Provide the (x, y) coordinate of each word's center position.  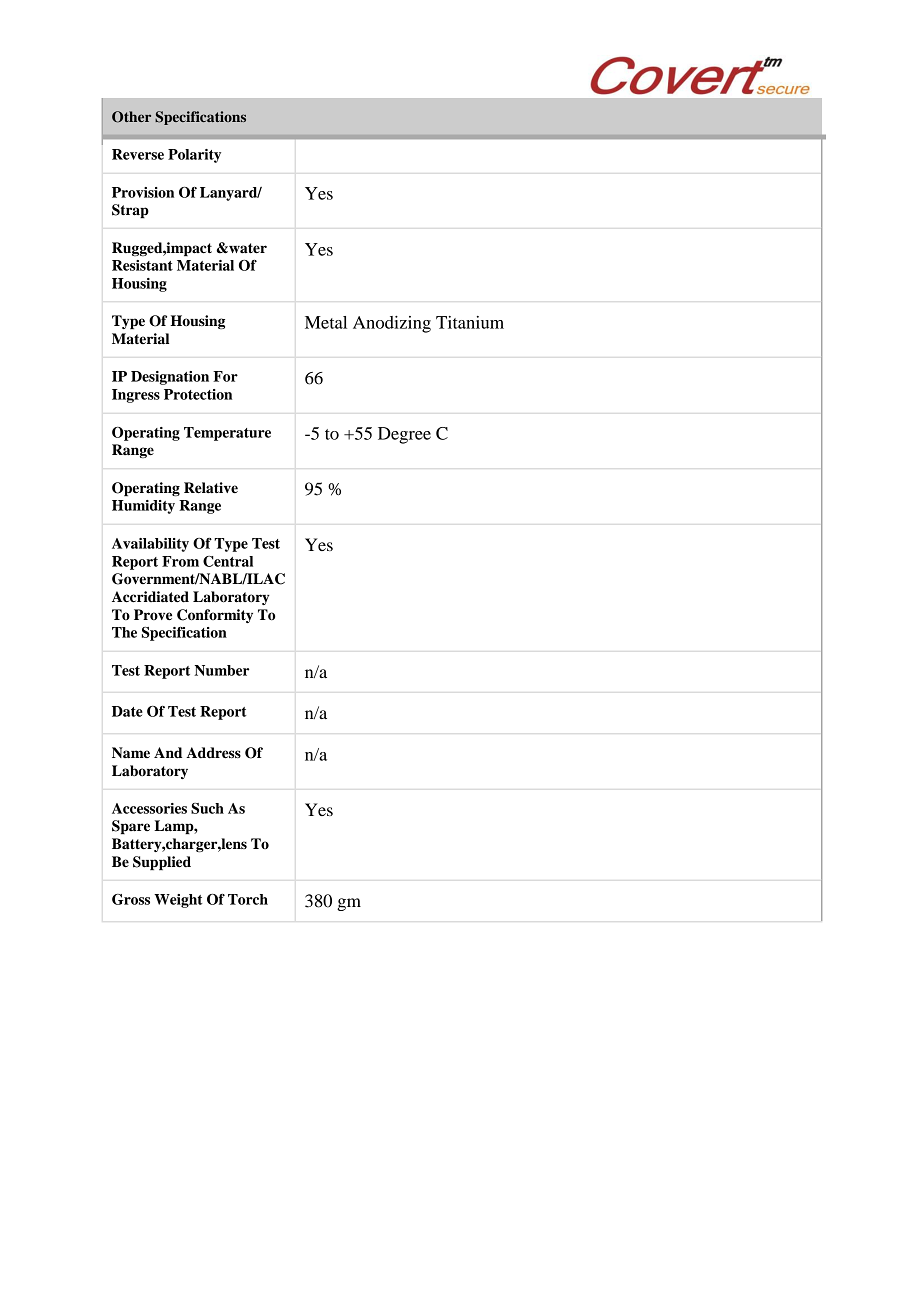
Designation (170, 378)
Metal (326, 322)
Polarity (194, 156)
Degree (404, 435)
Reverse (138, 154)
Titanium (470, 322)
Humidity (143, 507)
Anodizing (392, 324)
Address (213, 753)
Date (127, 711)
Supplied (162, 863)
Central (228, 561)
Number (221, 670)
